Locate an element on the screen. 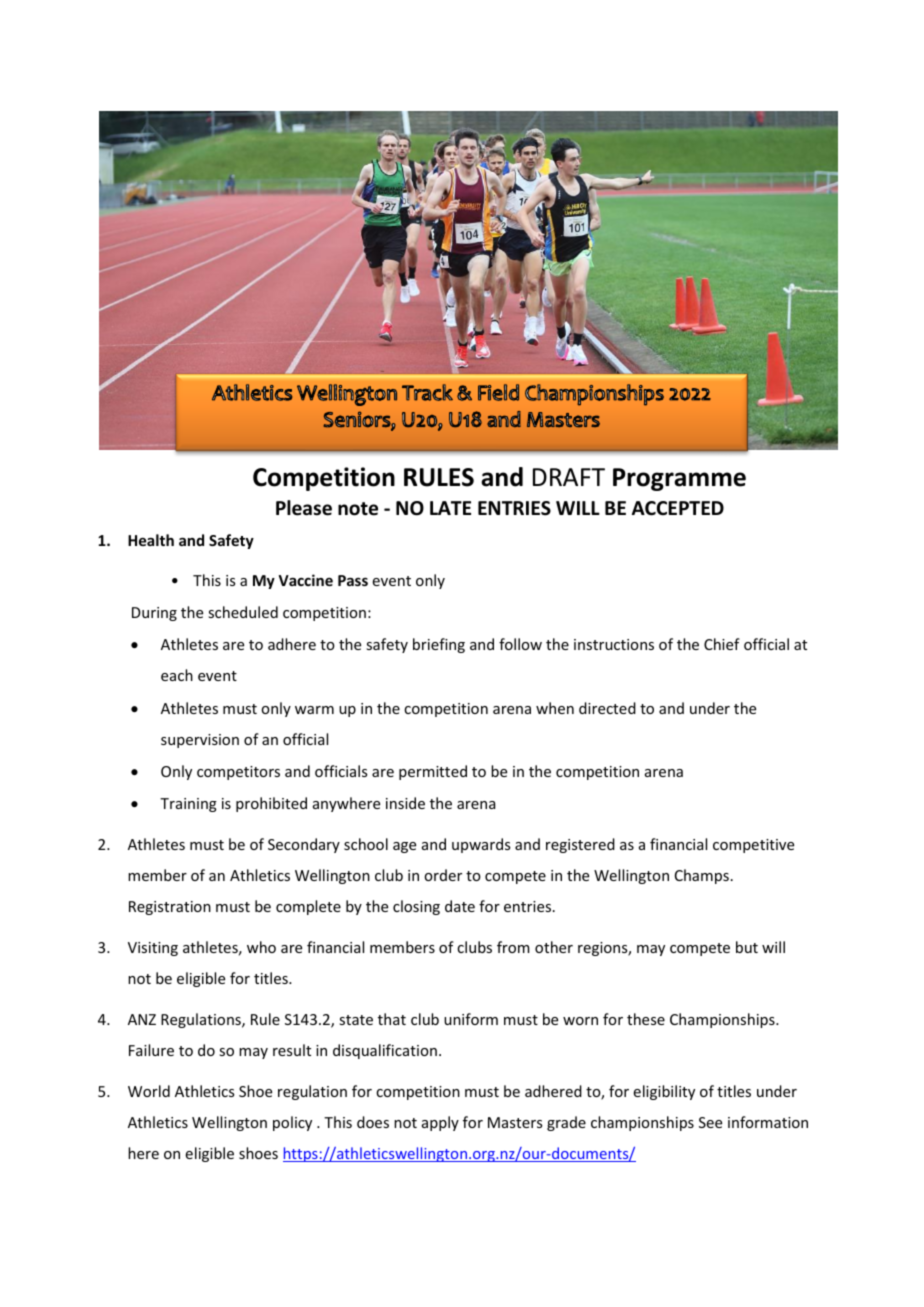  eligibility is located at coordinates (664, 1092).
